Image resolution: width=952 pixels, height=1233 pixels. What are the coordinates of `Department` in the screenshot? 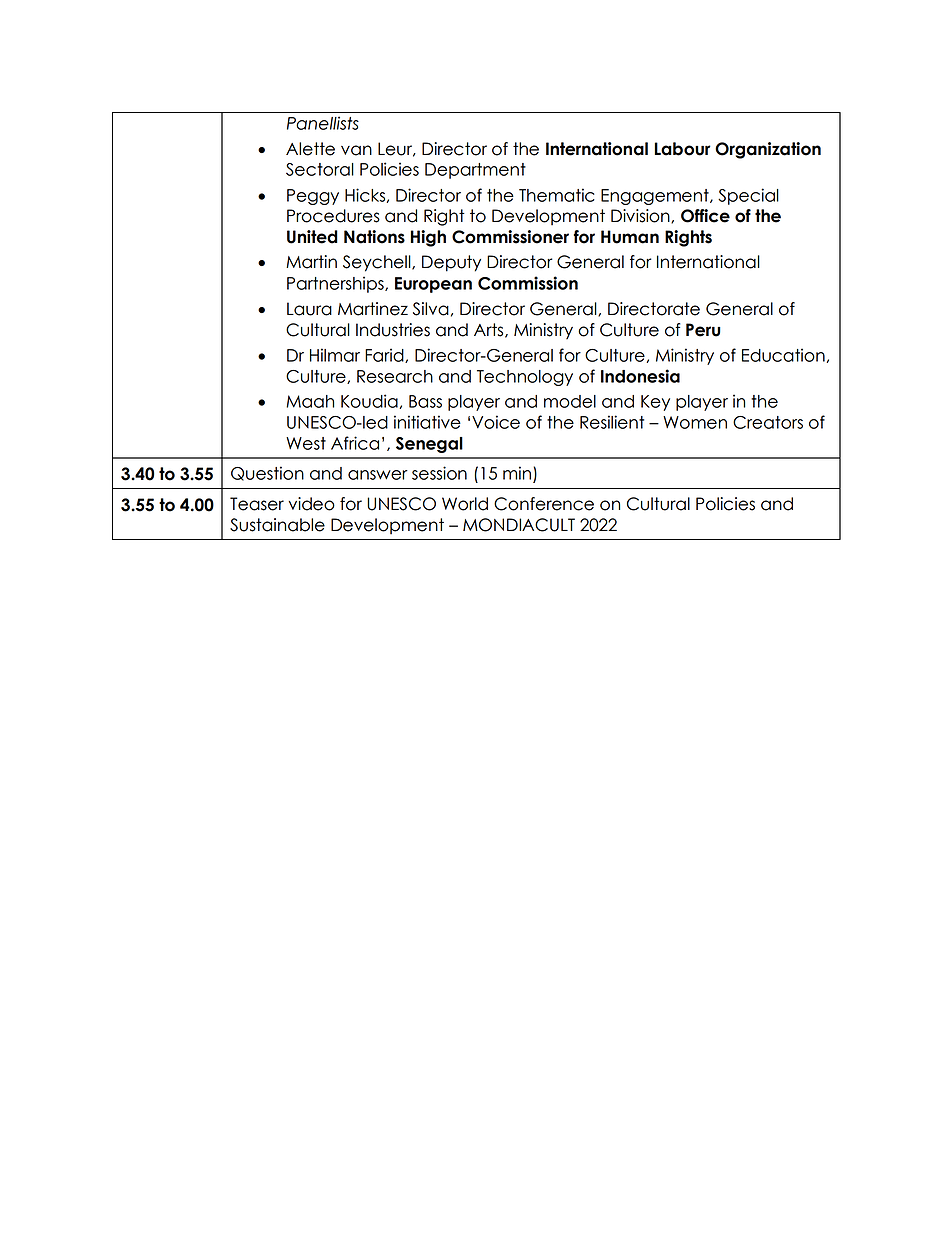 It's located at (475, 171).
